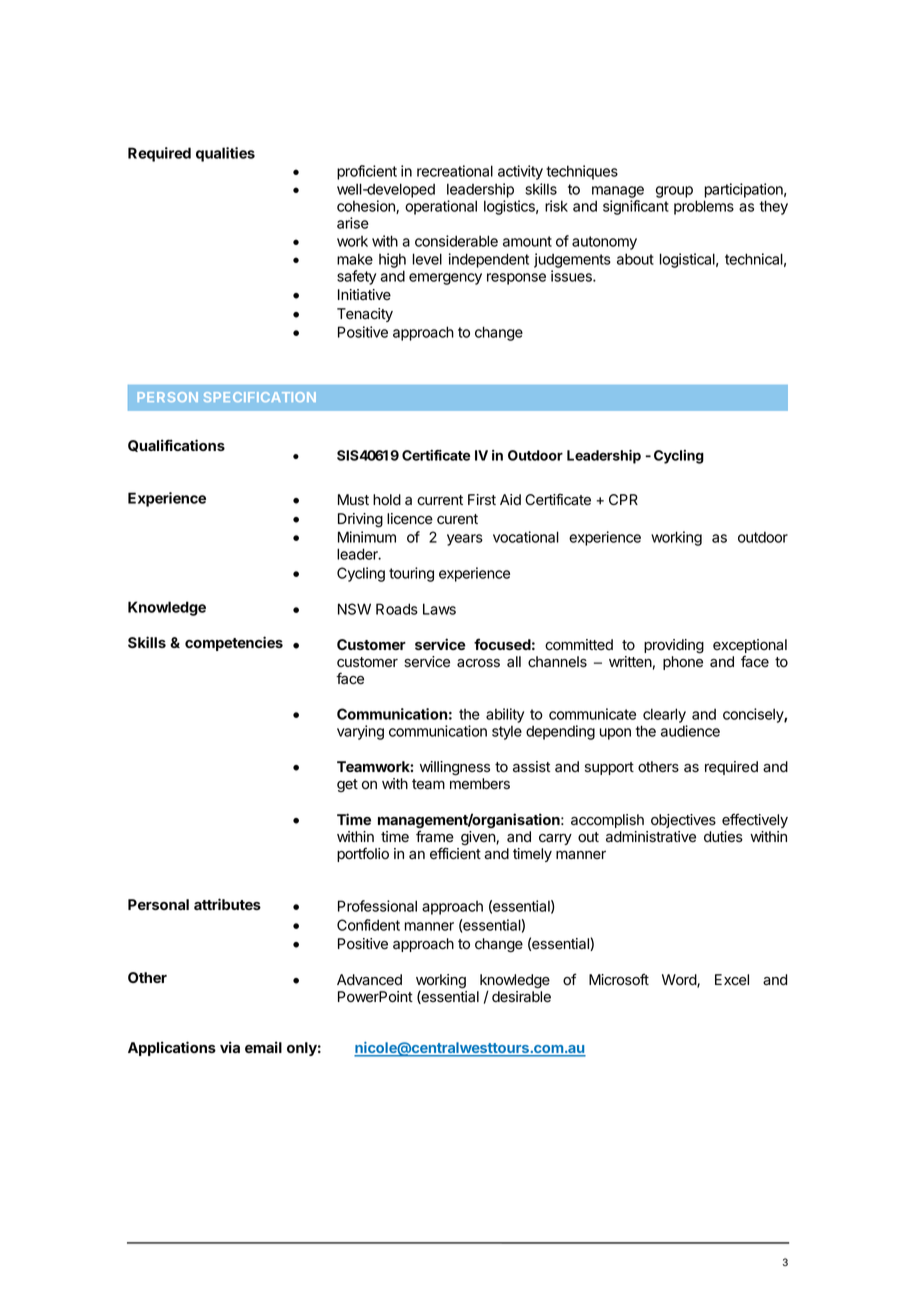 This screenshot has width=924, height=1308. Describe the element at coordinates (225, 154) in the screenshot. I see `qualities` at that location.
